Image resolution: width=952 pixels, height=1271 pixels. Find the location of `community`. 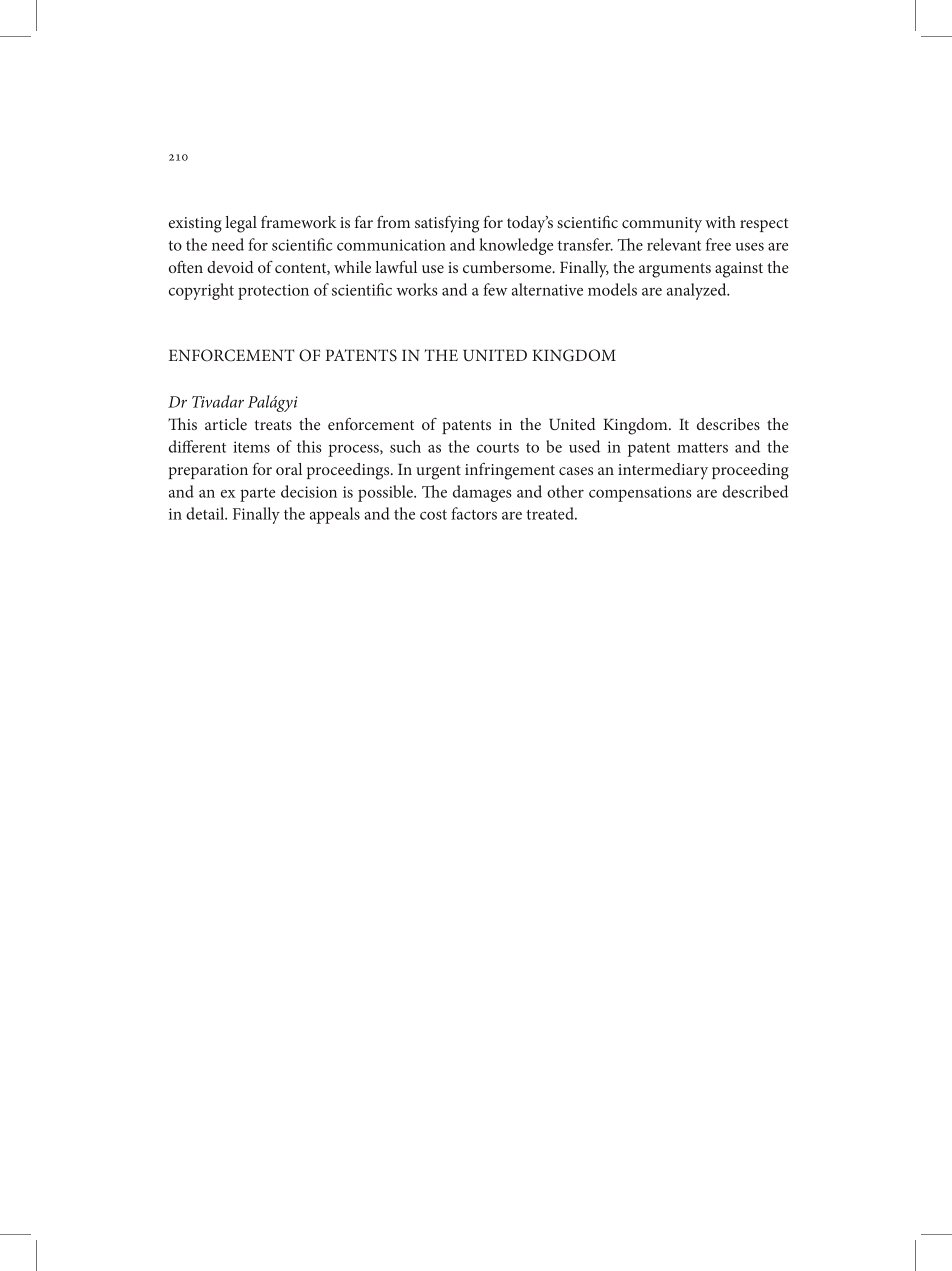

community is located at coordinates (662, 224).
